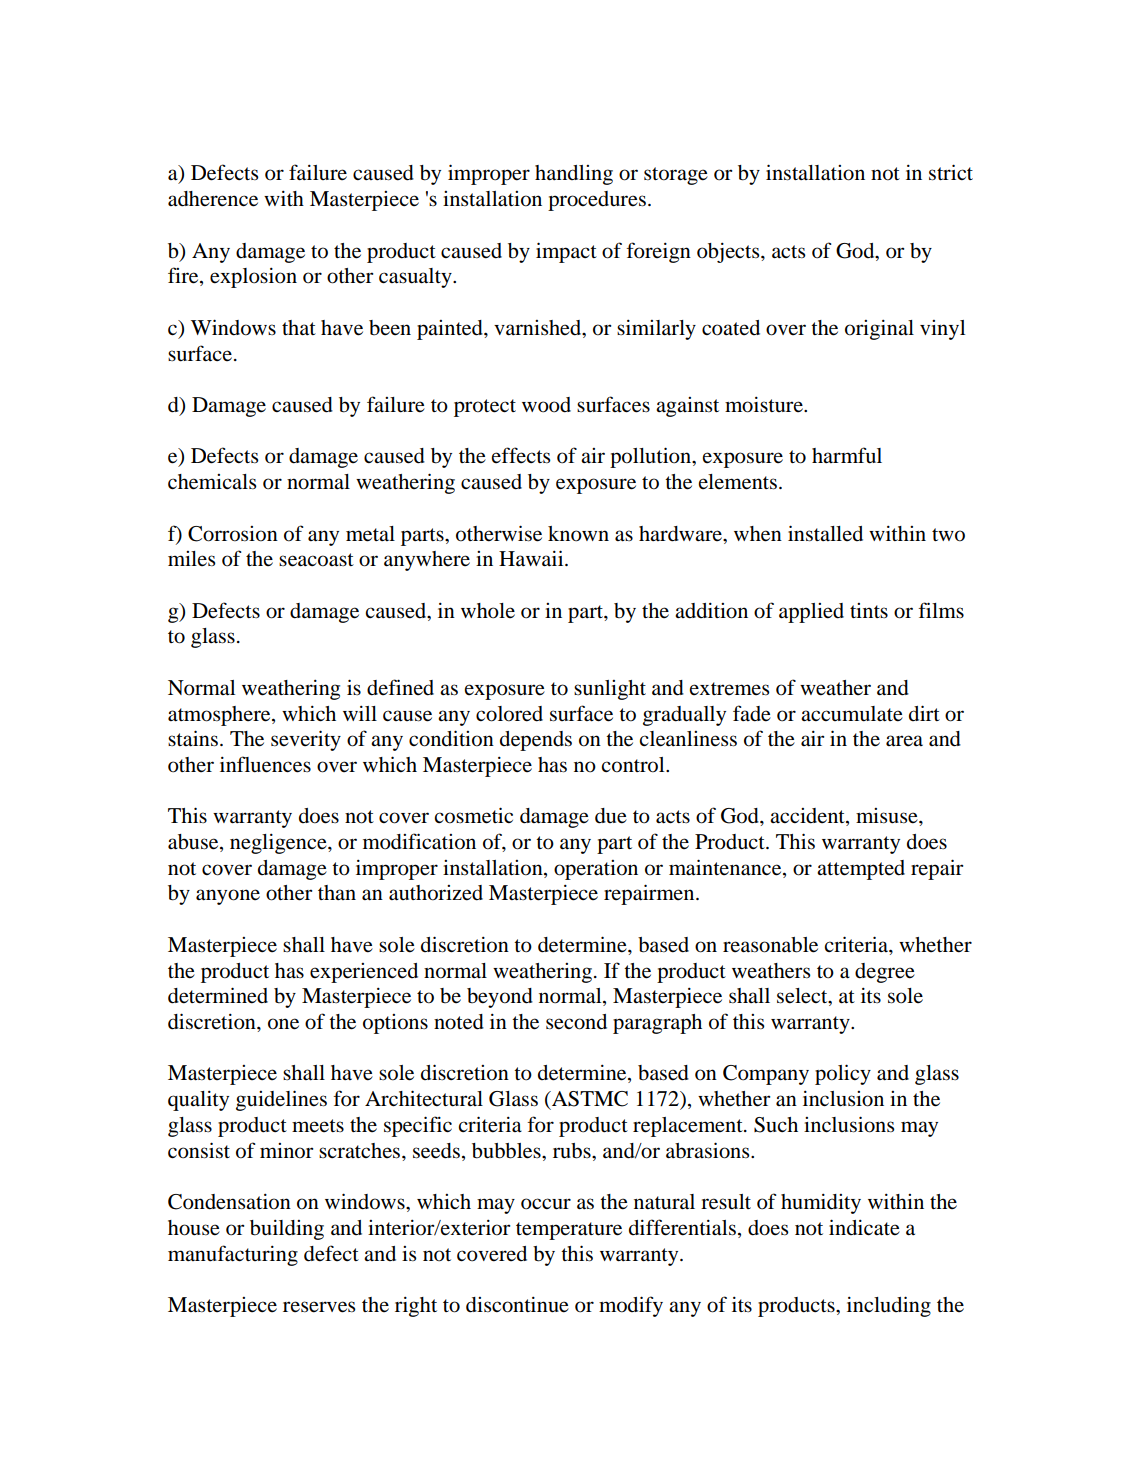  What do you see at coordinates (889, 1306) in the screenshot?
I see `including` at bounding box center [889, 1306].
